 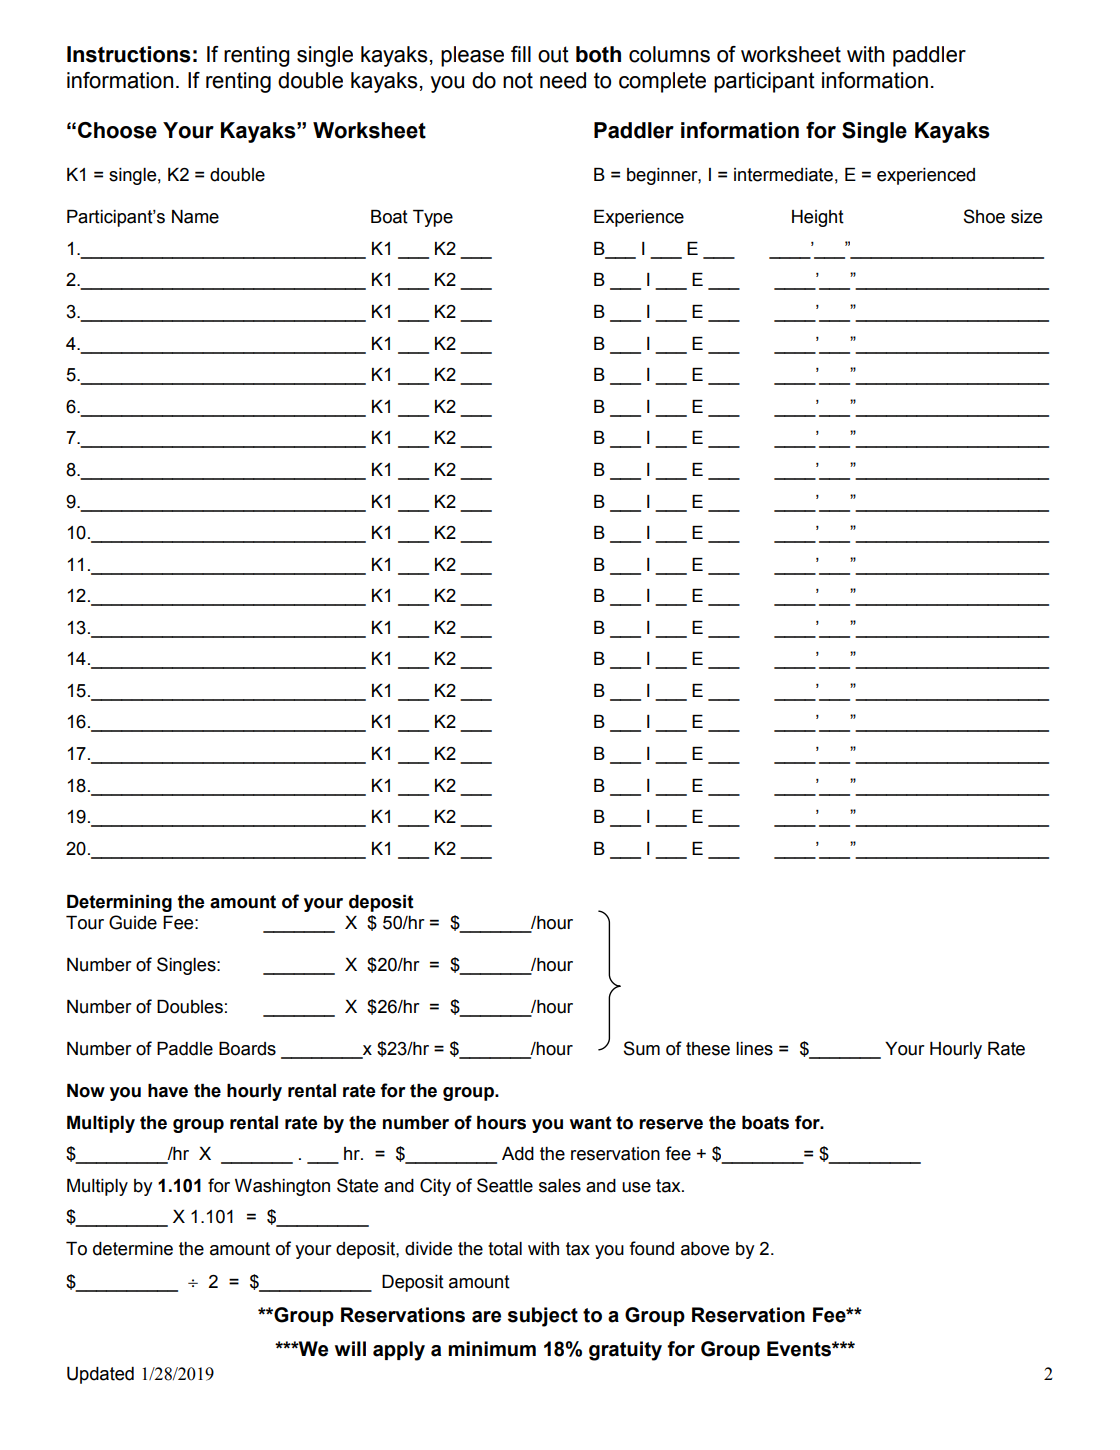 What do you see at coordinates (133, 922) in the document?
I see `Guide` at bounding box center [133, 922].
